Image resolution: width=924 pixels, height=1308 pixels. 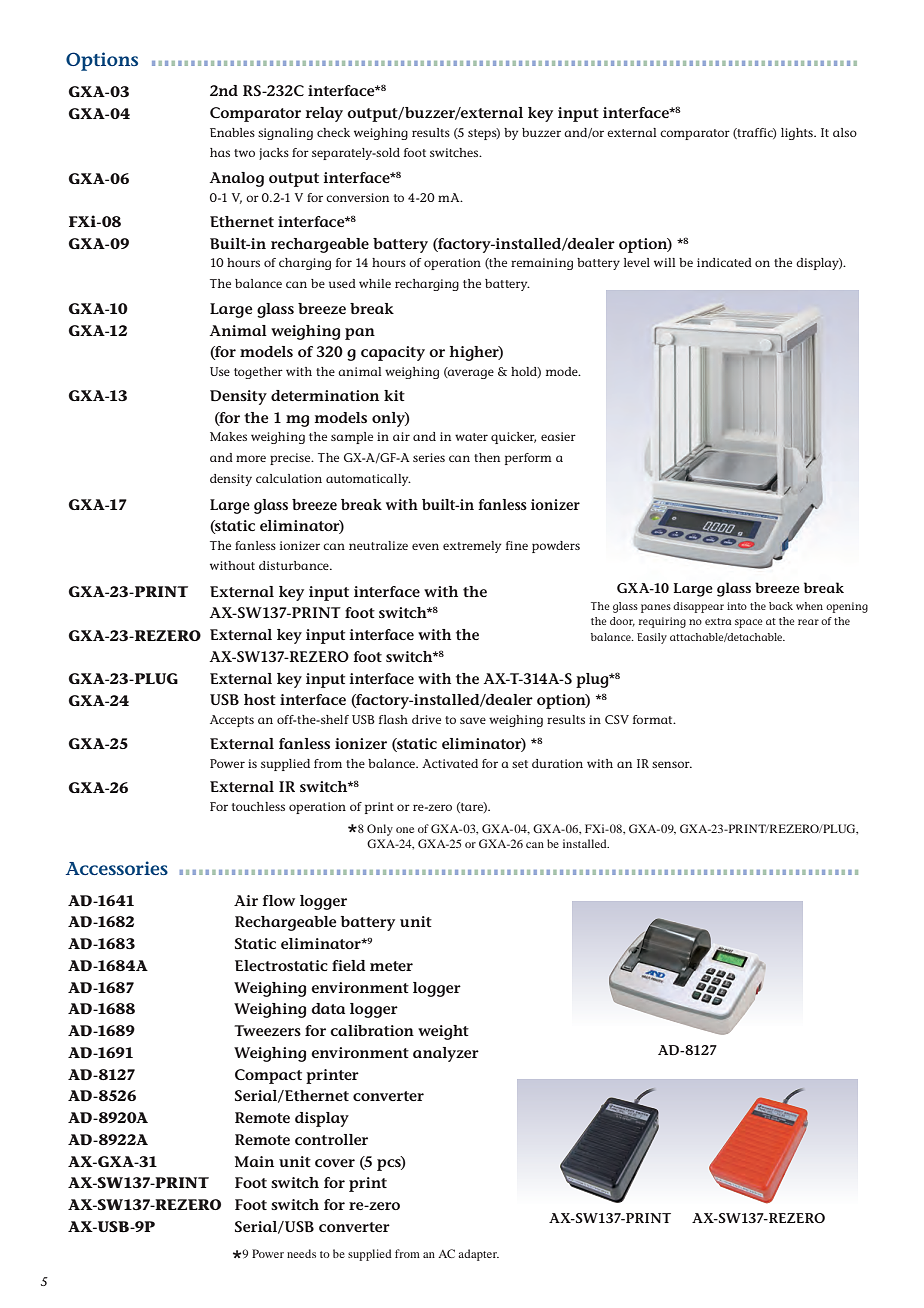 I want to click on indicated, so click(x=724, y=262).
